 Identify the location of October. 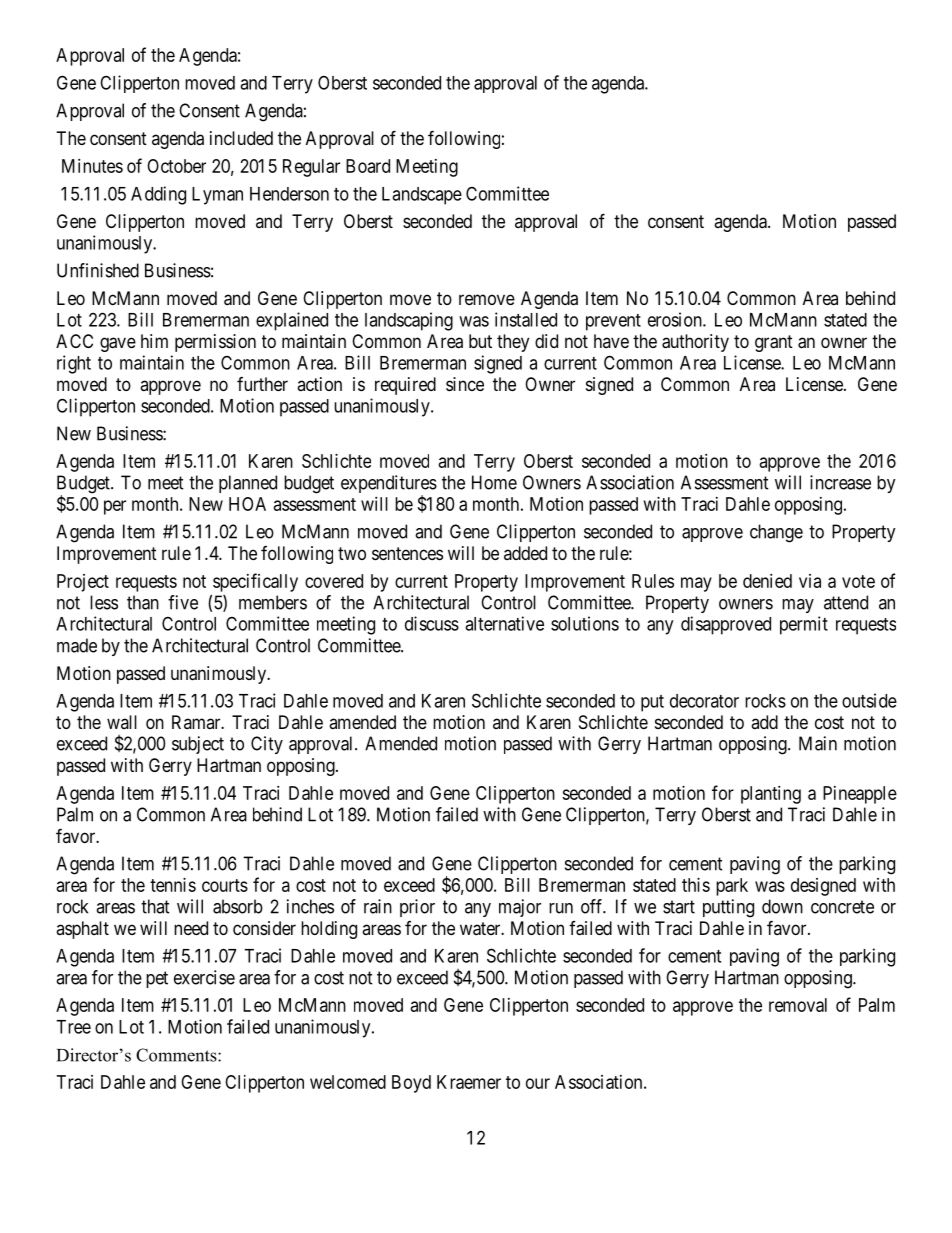
(176, 166).
